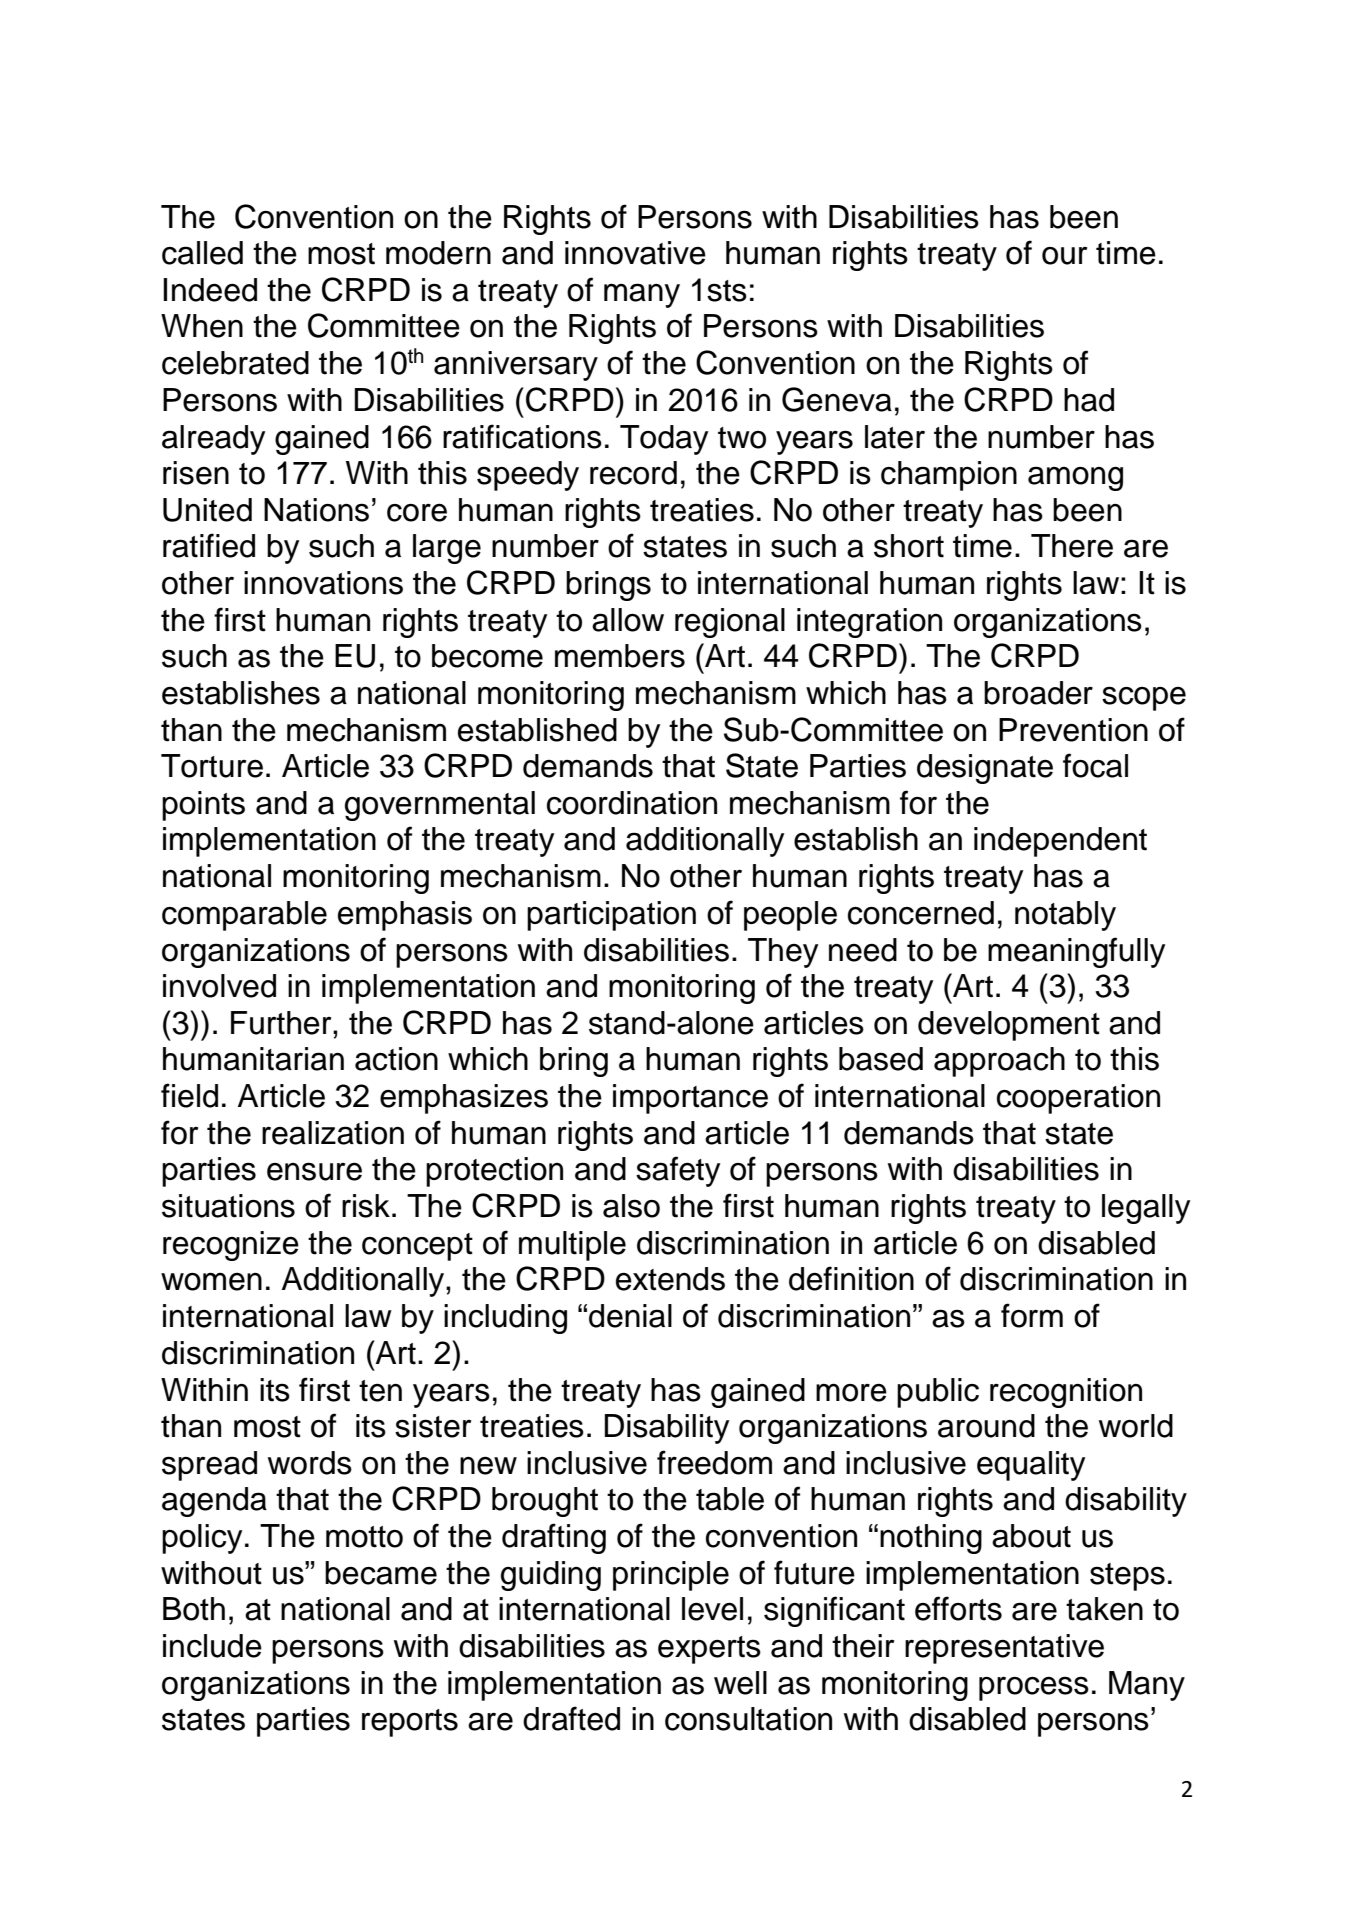 This screenshot has height=1917, width=1355. I want to click on our, so click(1064, 256).
